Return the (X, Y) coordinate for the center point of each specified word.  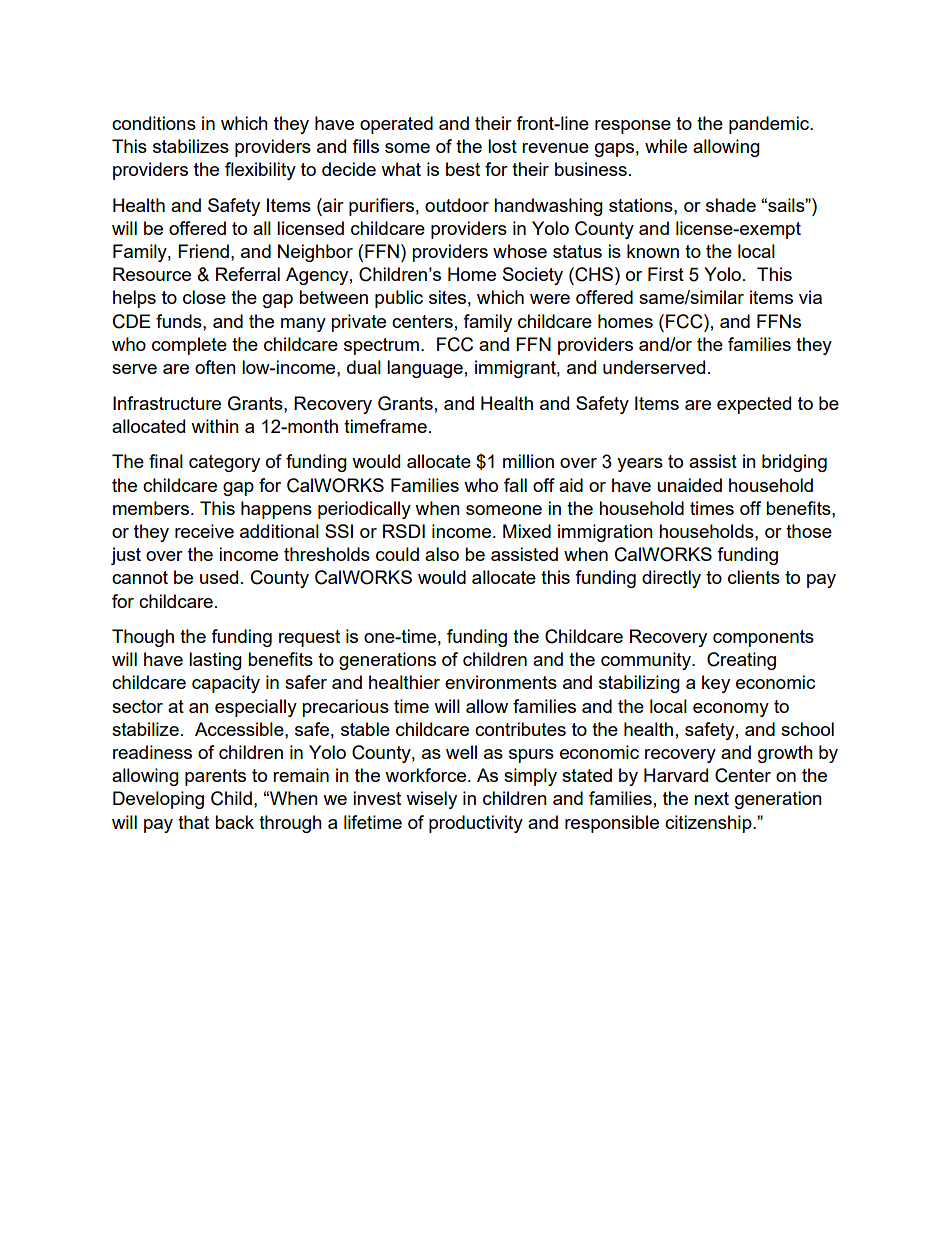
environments (501, 682)
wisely (431, 800)
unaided (689, 485)
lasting (215, 661)
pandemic (770, 125)
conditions (154, 123)
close (204, 297)
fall (515, 485)
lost (502, 146)
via (810, 297)
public (399, 299)
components (763, 638)
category (224, 463)
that (193, 822)
